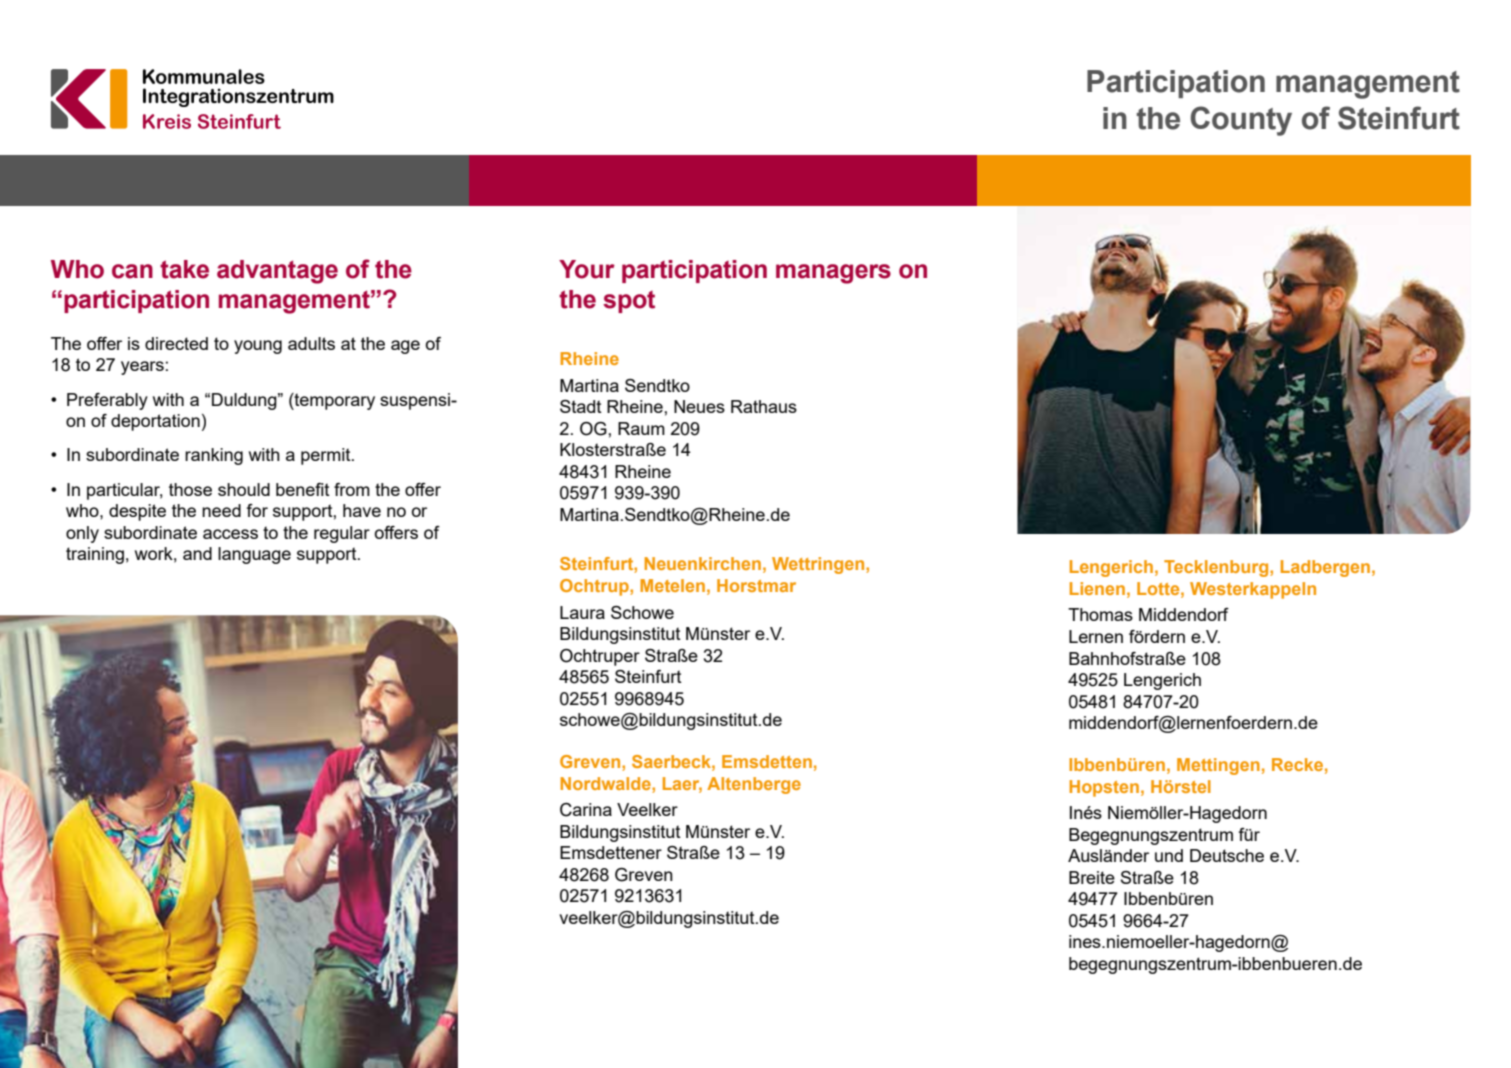  Describe the element at coordinates (582, 612) in the screenshot. I see `Laura` at that location.
